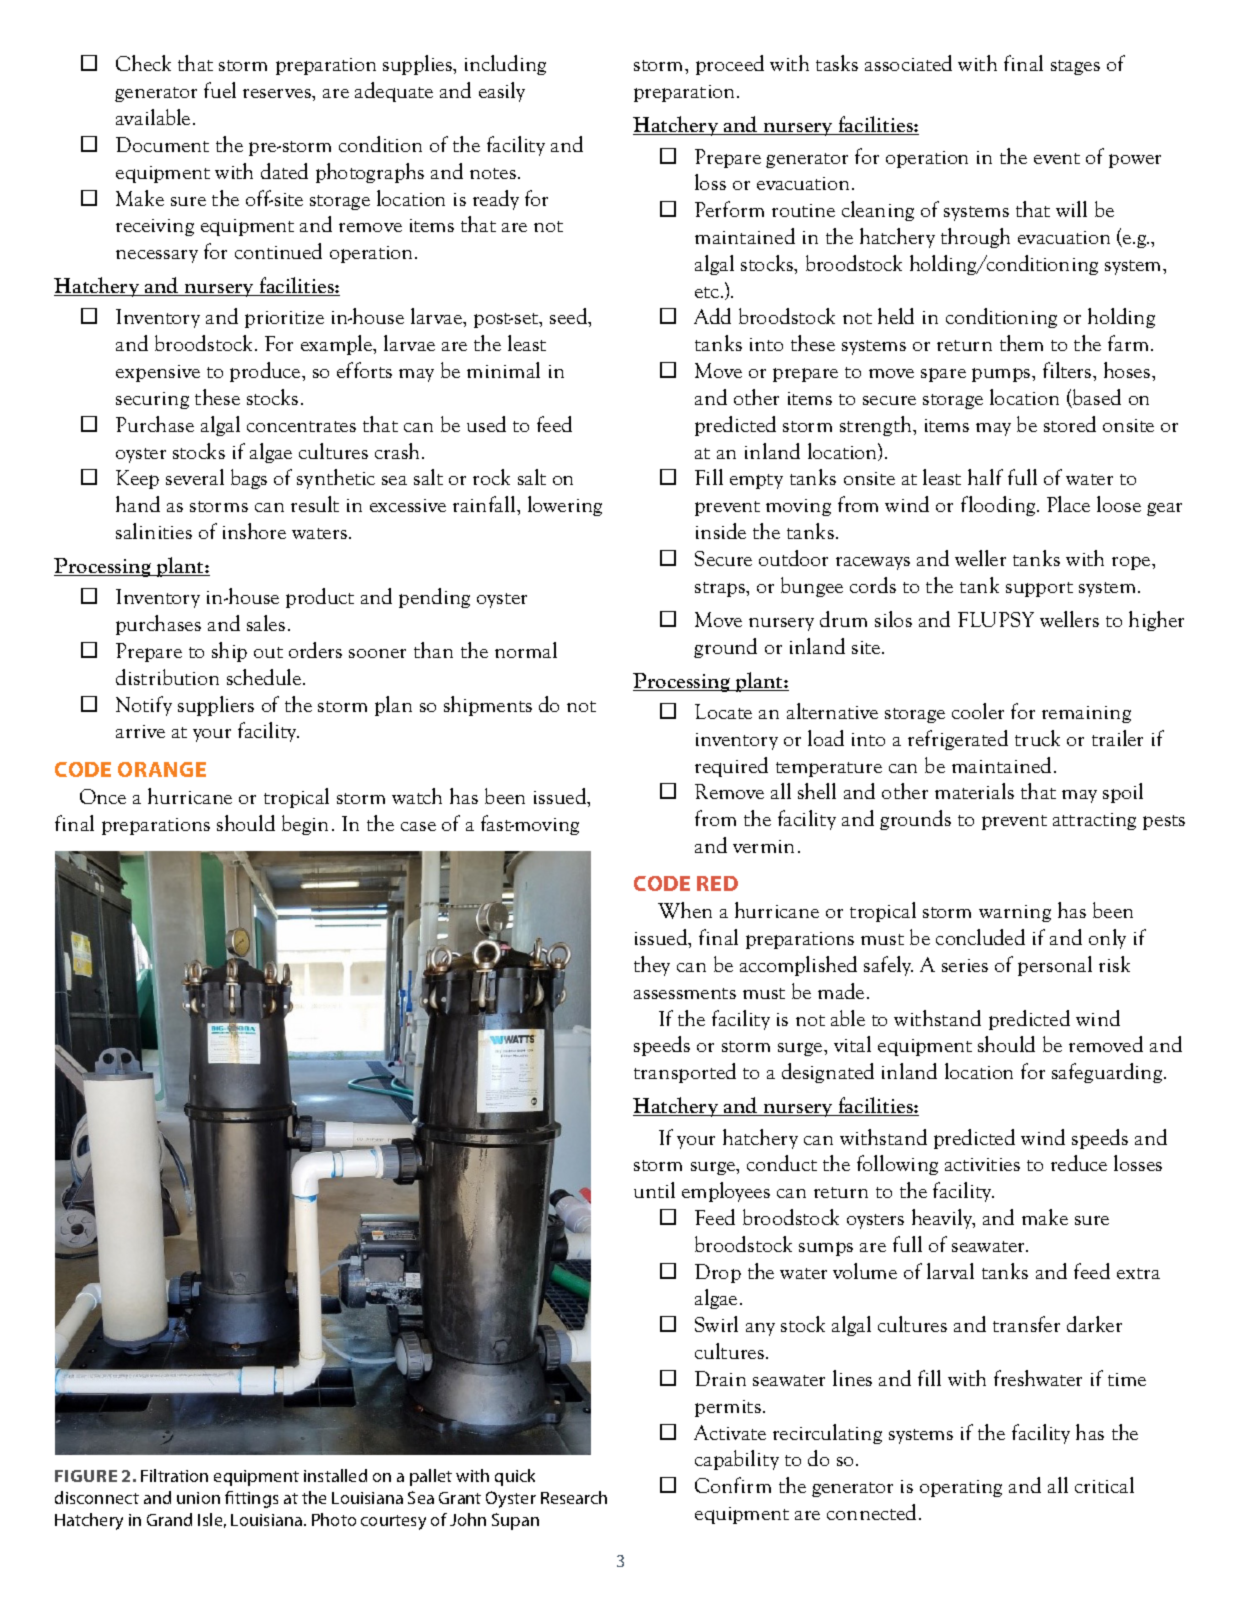 This screenshot has height=1609, width=1243. What do you see at coordinates (198, 1498) in the screenshot?
I see `union` at bounding box center [198, 1498].
